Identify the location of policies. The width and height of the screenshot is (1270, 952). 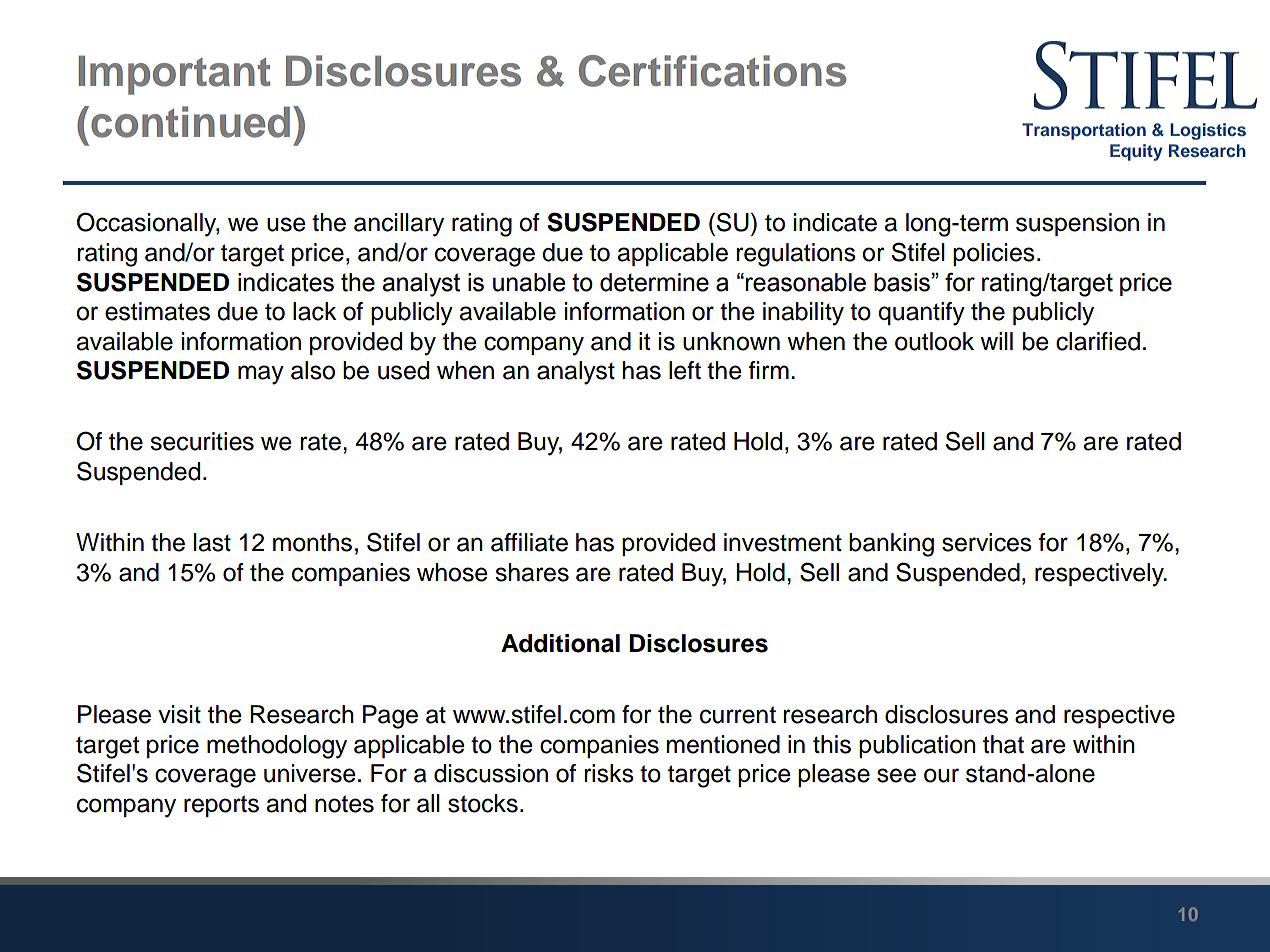
(994, 254).
